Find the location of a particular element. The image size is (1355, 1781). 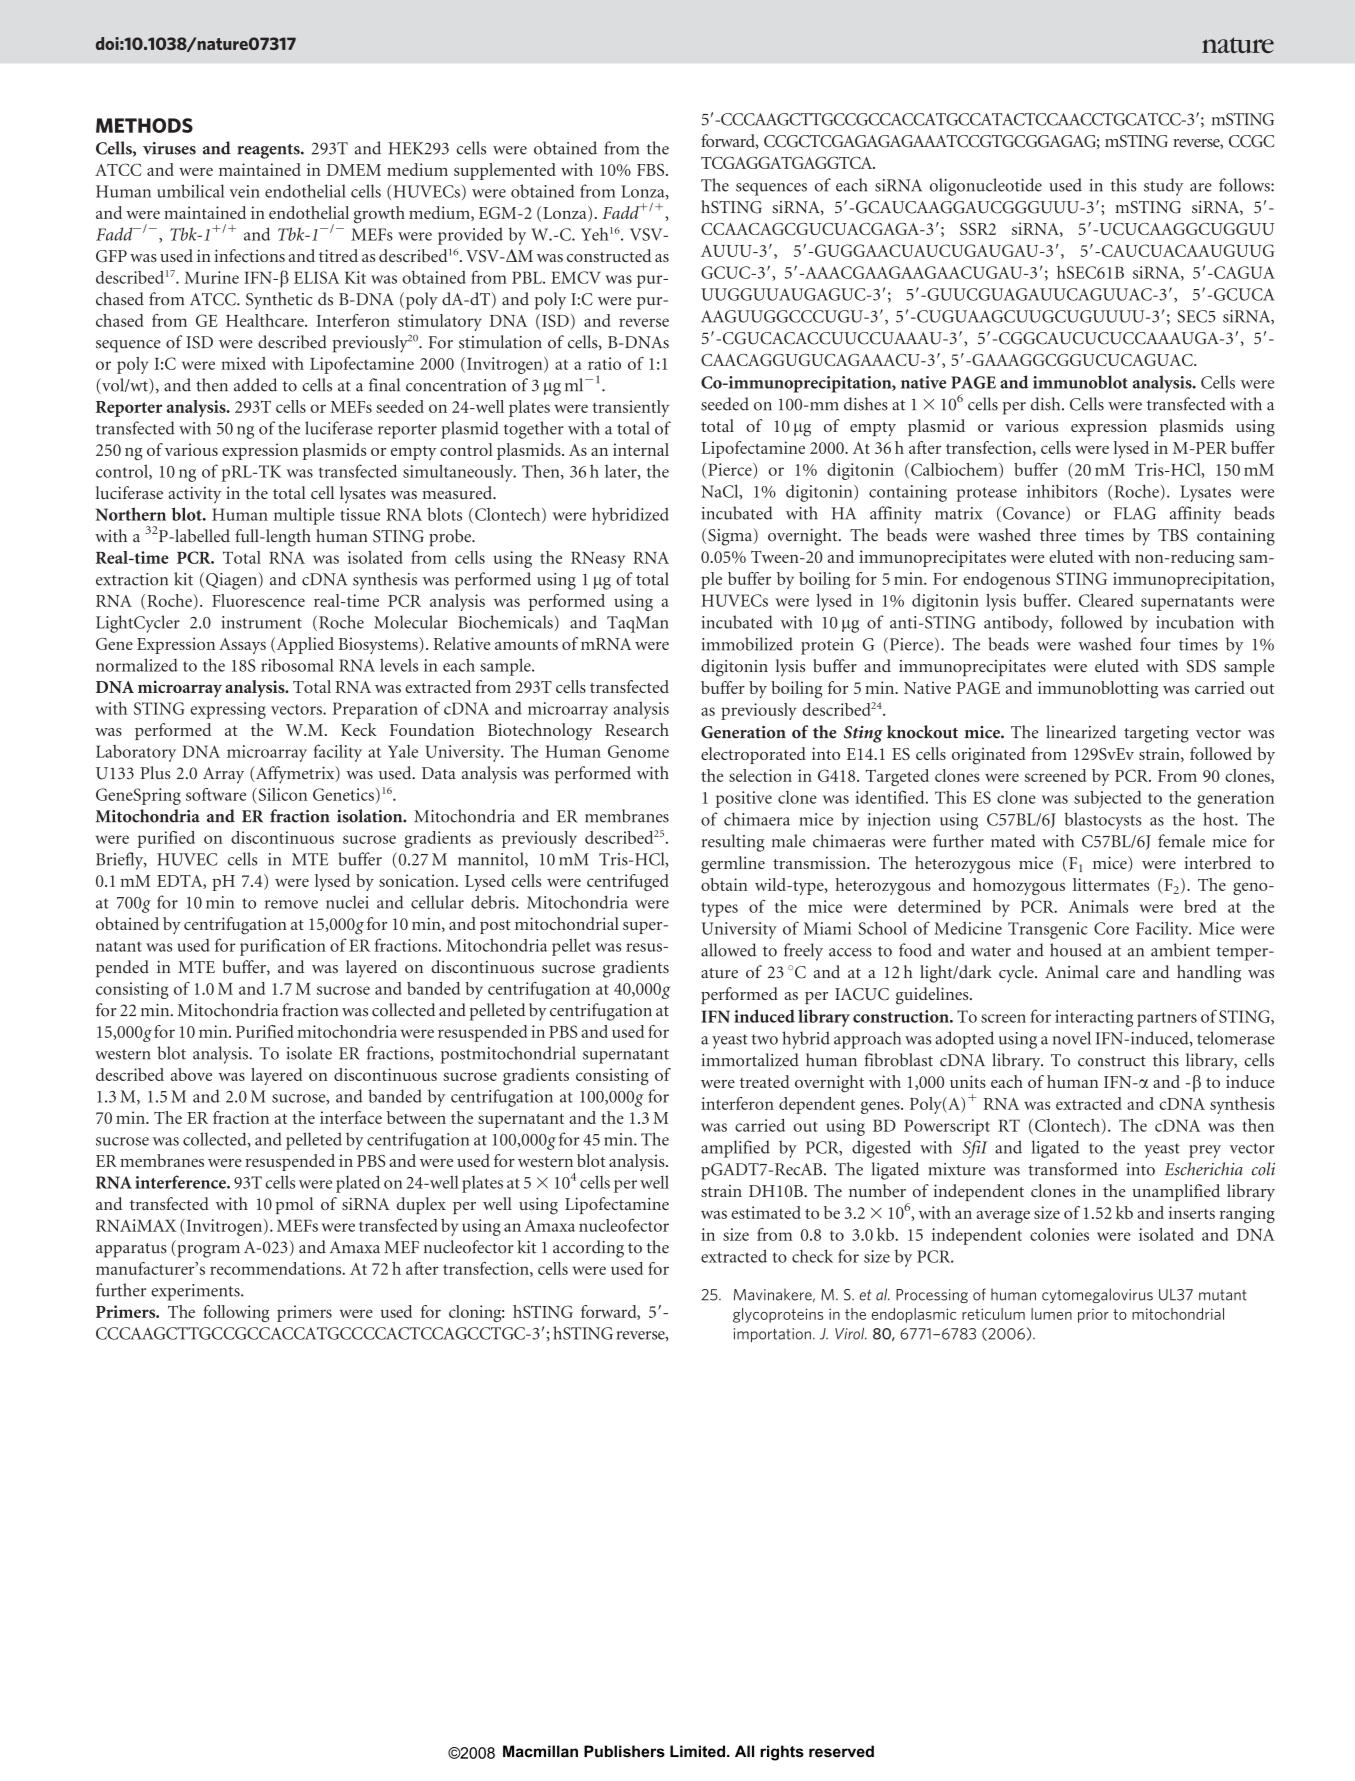

purification is located at coordinates (283, 947).
